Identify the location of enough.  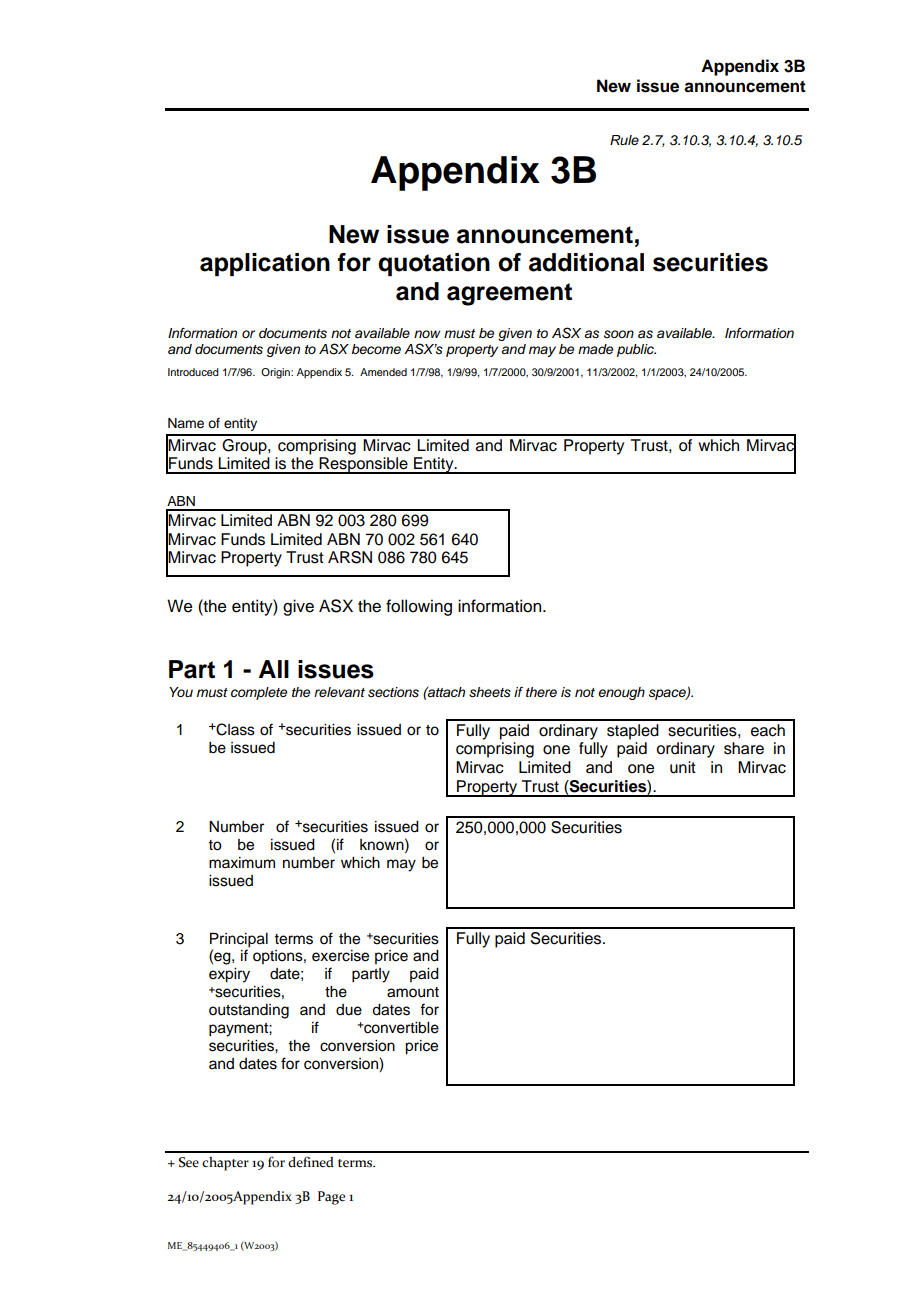
(621, 693).
